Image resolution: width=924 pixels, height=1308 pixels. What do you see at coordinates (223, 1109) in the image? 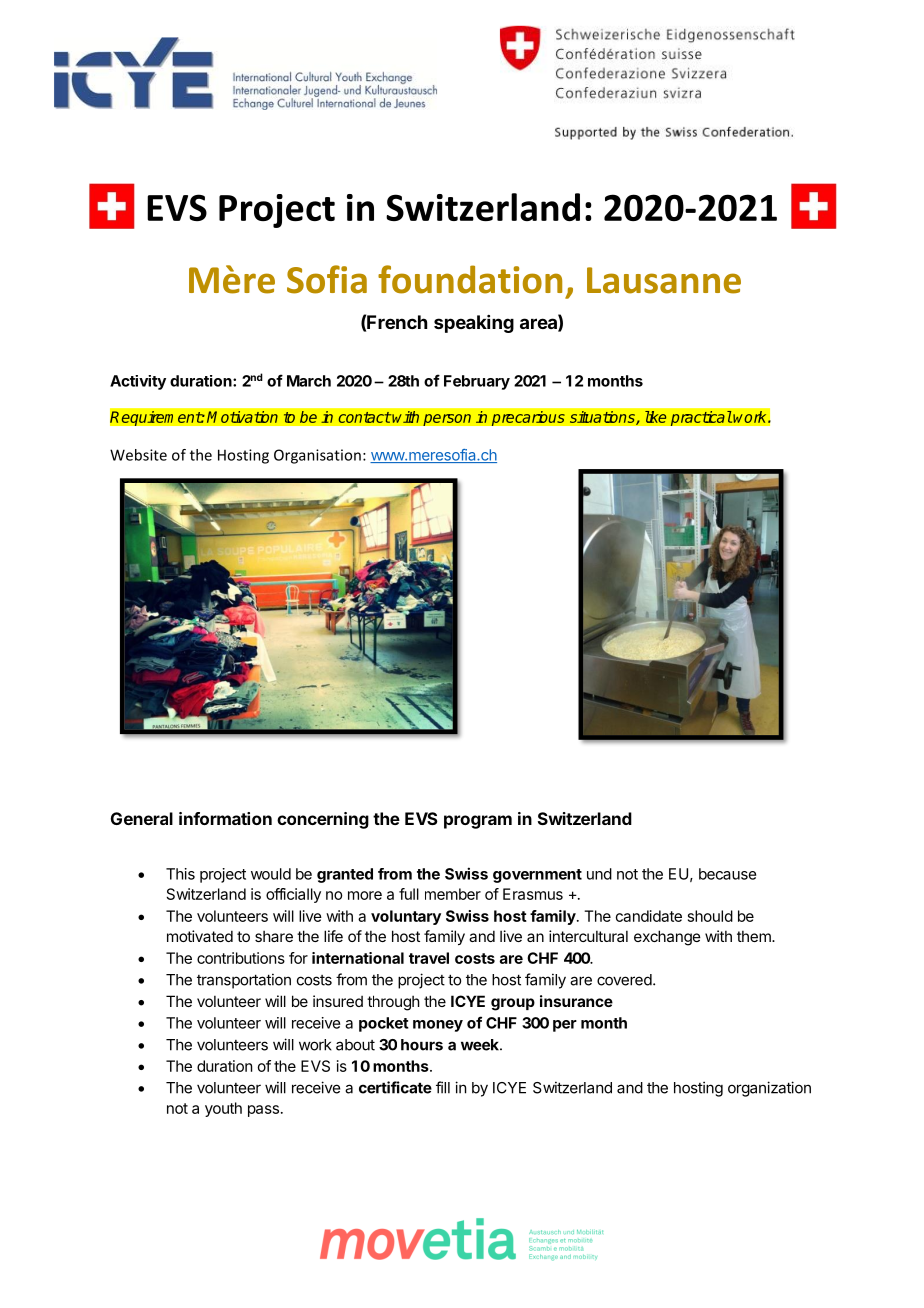
I see `youth` at bounding box center [223, 1109].
